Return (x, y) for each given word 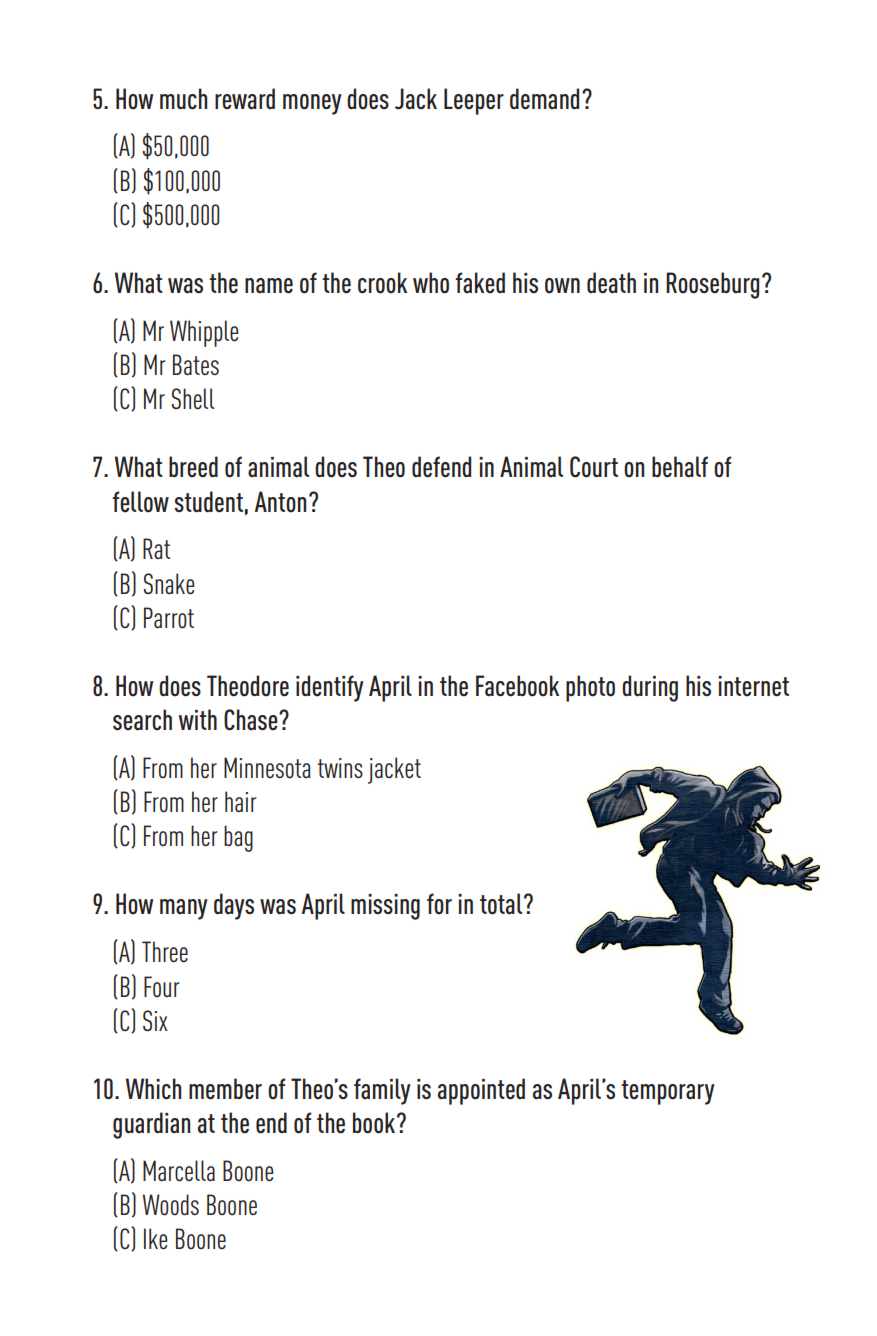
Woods (171, 1205)
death (611, 283)
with (198, 719)
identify (330, 688)
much (183, 99)
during (650, 688)
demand (544, 99)
